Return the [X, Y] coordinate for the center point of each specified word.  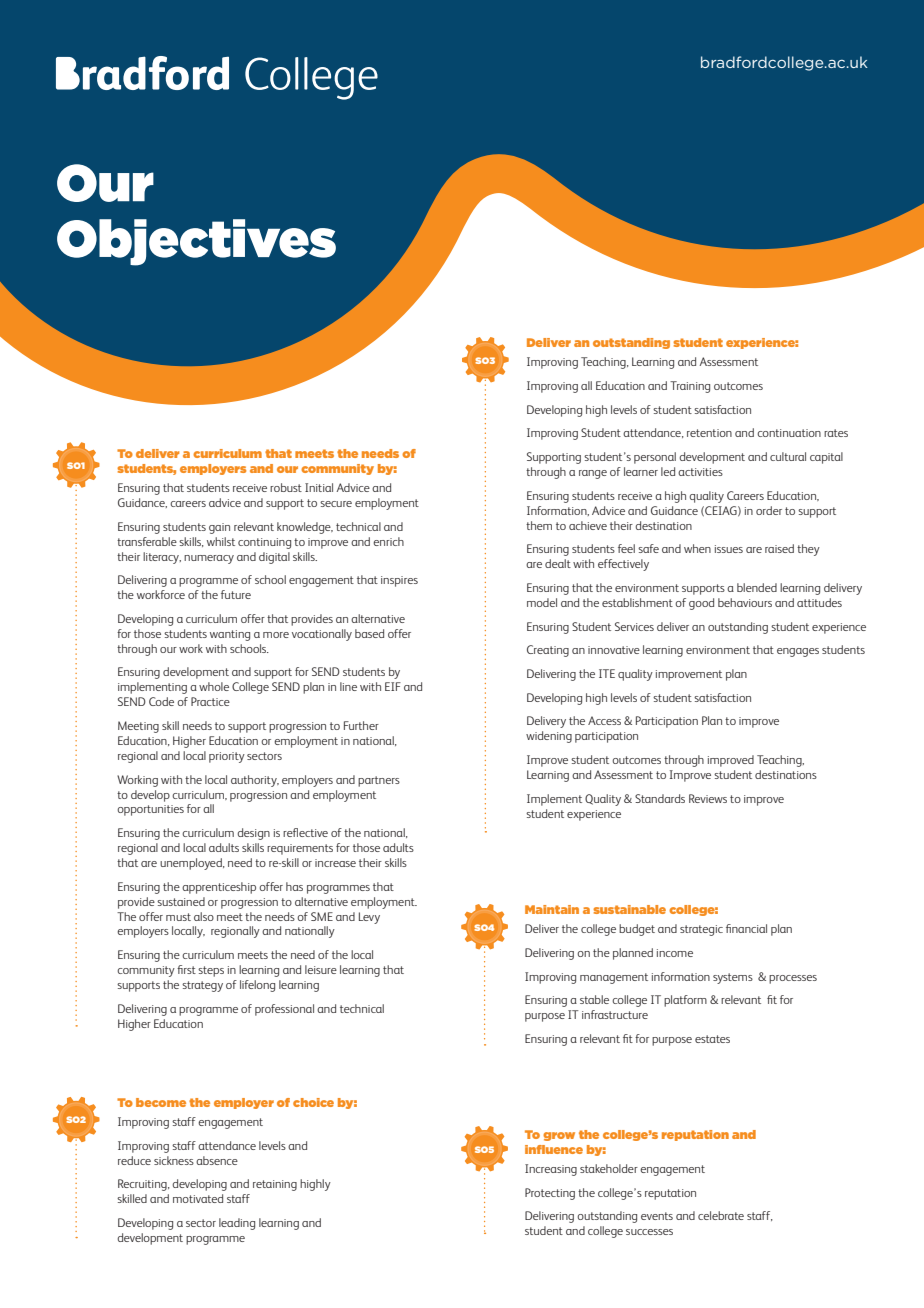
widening [549, 737]
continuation [789, 433]
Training [690, 387]
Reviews [708, 798]
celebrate [721, 1215]
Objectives [196, 242]
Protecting [550, 1194]
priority [227, 757]
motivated [198, 1198]
